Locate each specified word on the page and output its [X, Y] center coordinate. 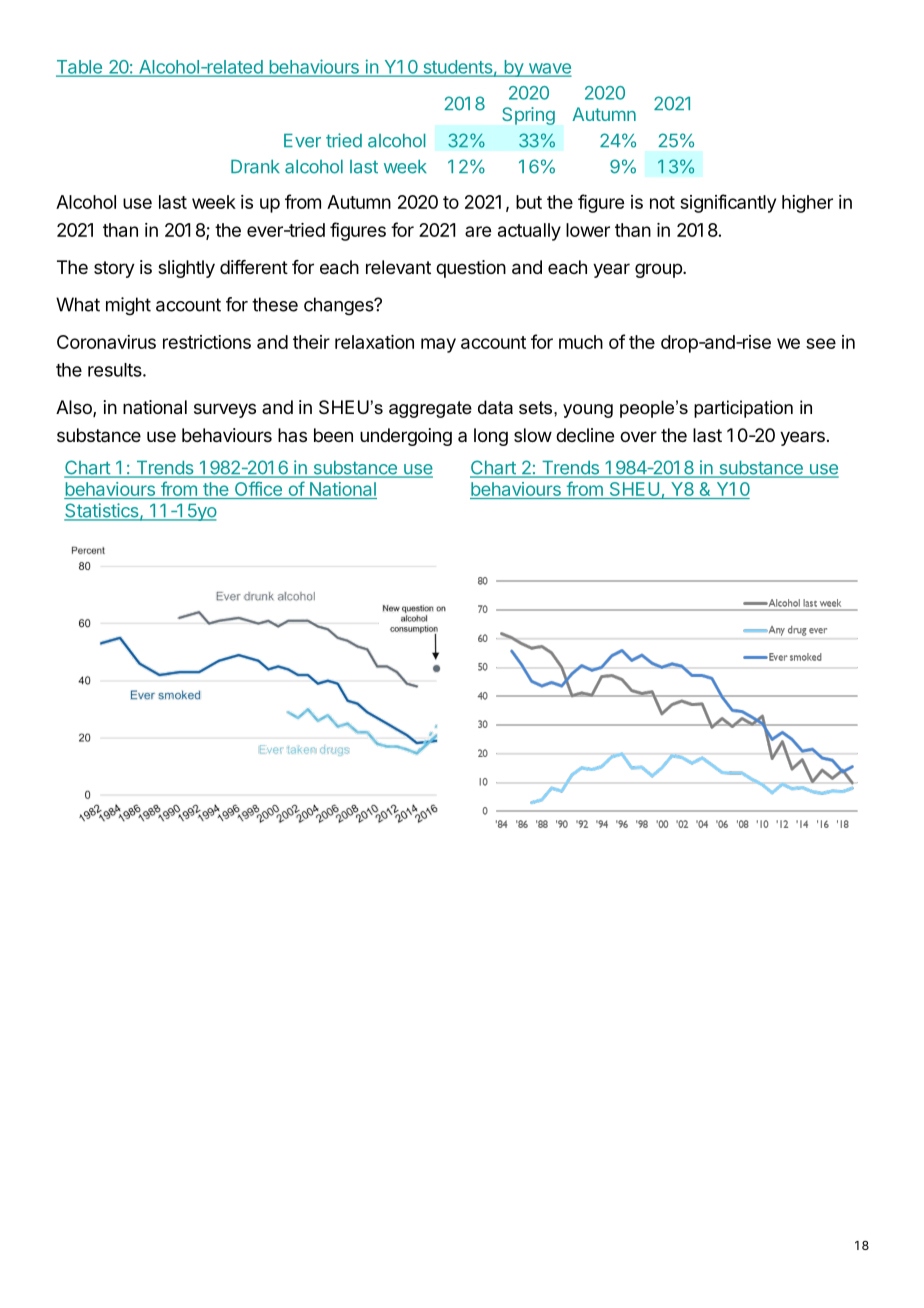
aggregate [430, 409]
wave [548, 69]
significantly [728, 203]
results [116, 370]
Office [258, 490]
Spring [528, 116]
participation [743, 409]
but [529, 202]
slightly [186, 269]
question [471, 269]
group [659, 270]
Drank [255, 167]
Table [80, 68]
